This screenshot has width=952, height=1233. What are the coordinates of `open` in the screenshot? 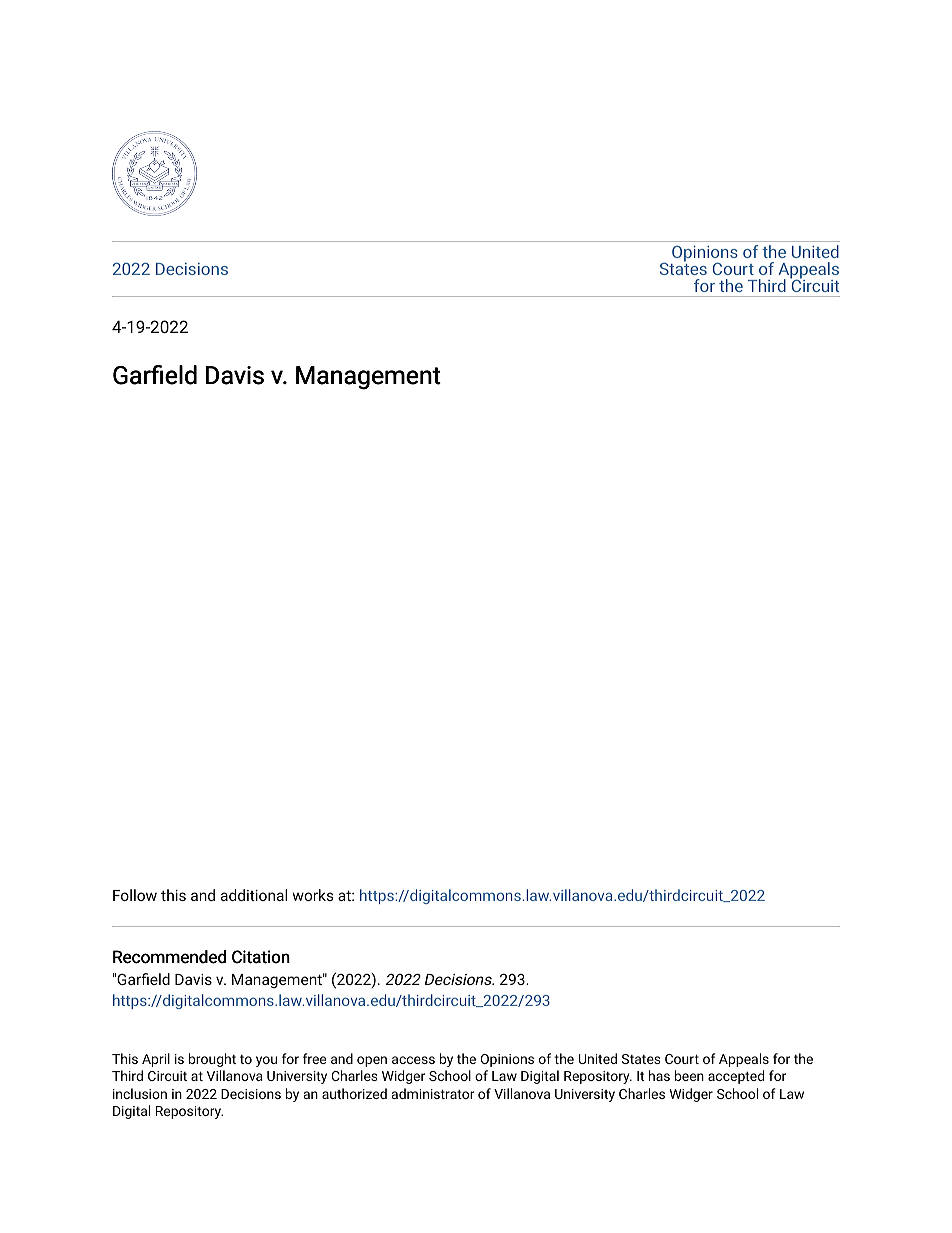 It's located at (372, 1061).
